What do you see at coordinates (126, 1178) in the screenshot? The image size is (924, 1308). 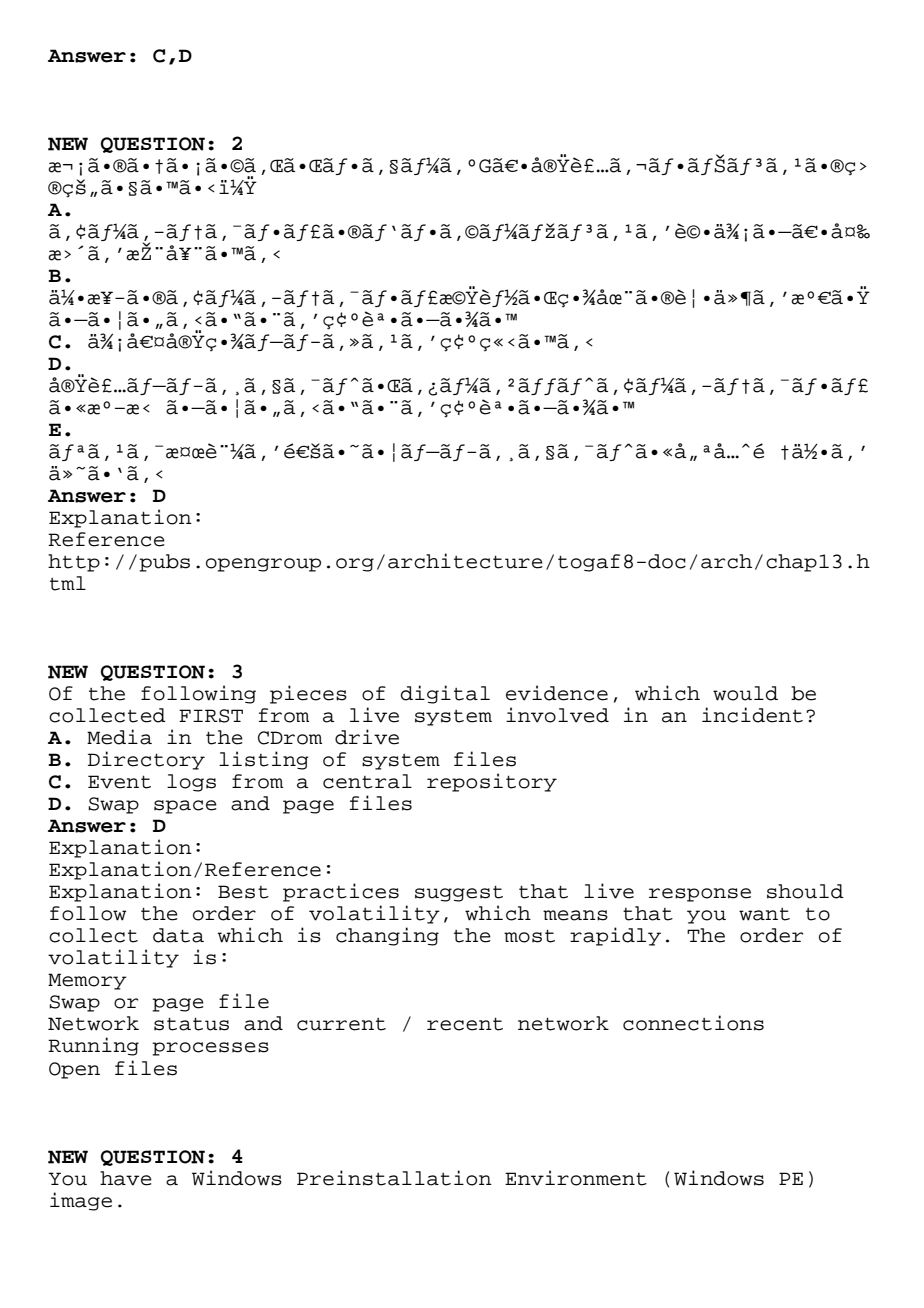 I see `have` at bounding box center [126, 1178].
